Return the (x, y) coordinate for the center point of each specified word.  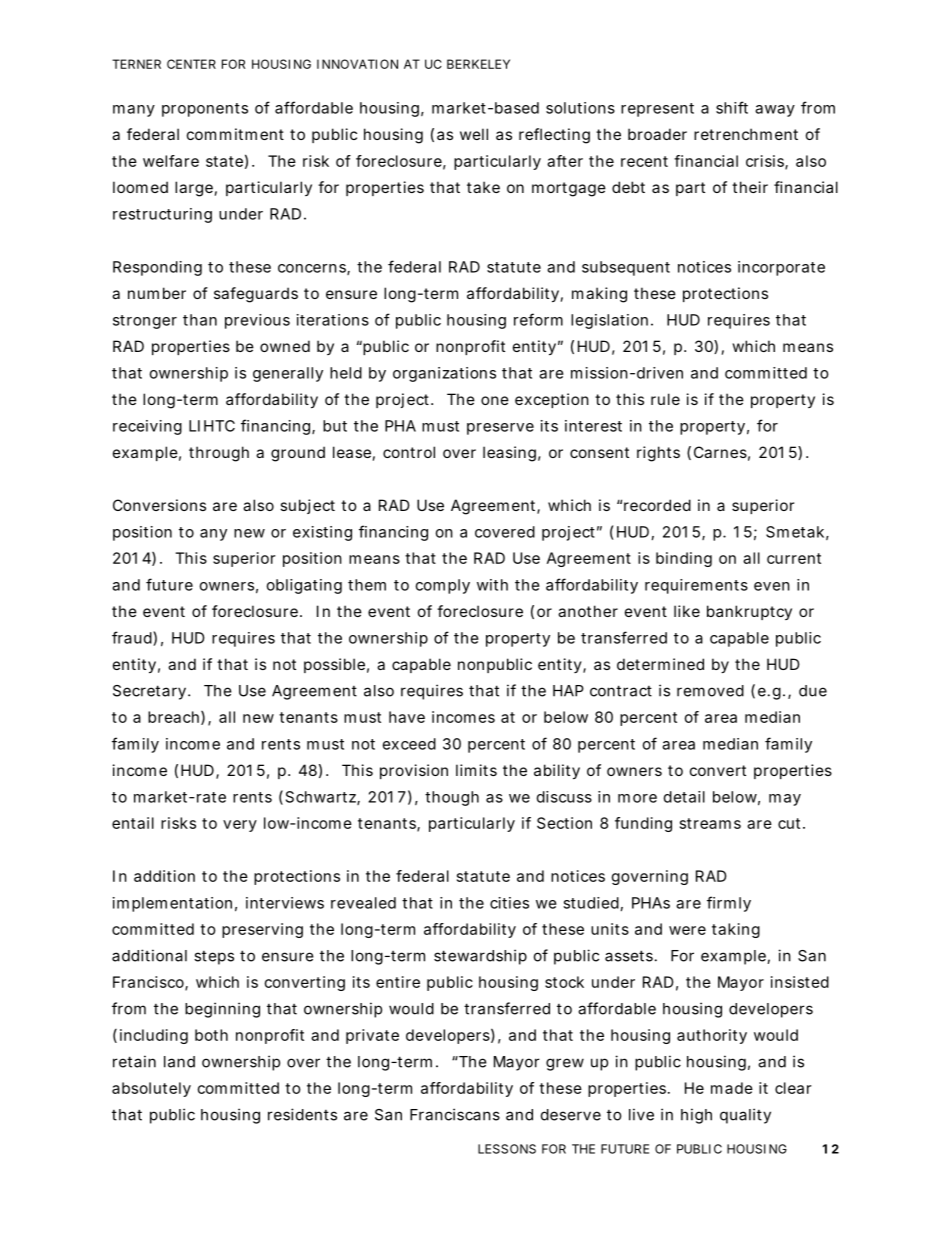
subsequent (626, 268)
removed (710, 691)
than (200, 320)
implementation (172, 904)
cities (509, 903)
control (409, 452)
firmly (729, 904)
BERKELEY (478, 64)
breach (175, 718)
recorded (657, 505)
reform (538, 319)
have (407, 717)
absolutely (151, 1089)
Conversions (159, 505)
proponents (205, 110)
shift (732, 107)
